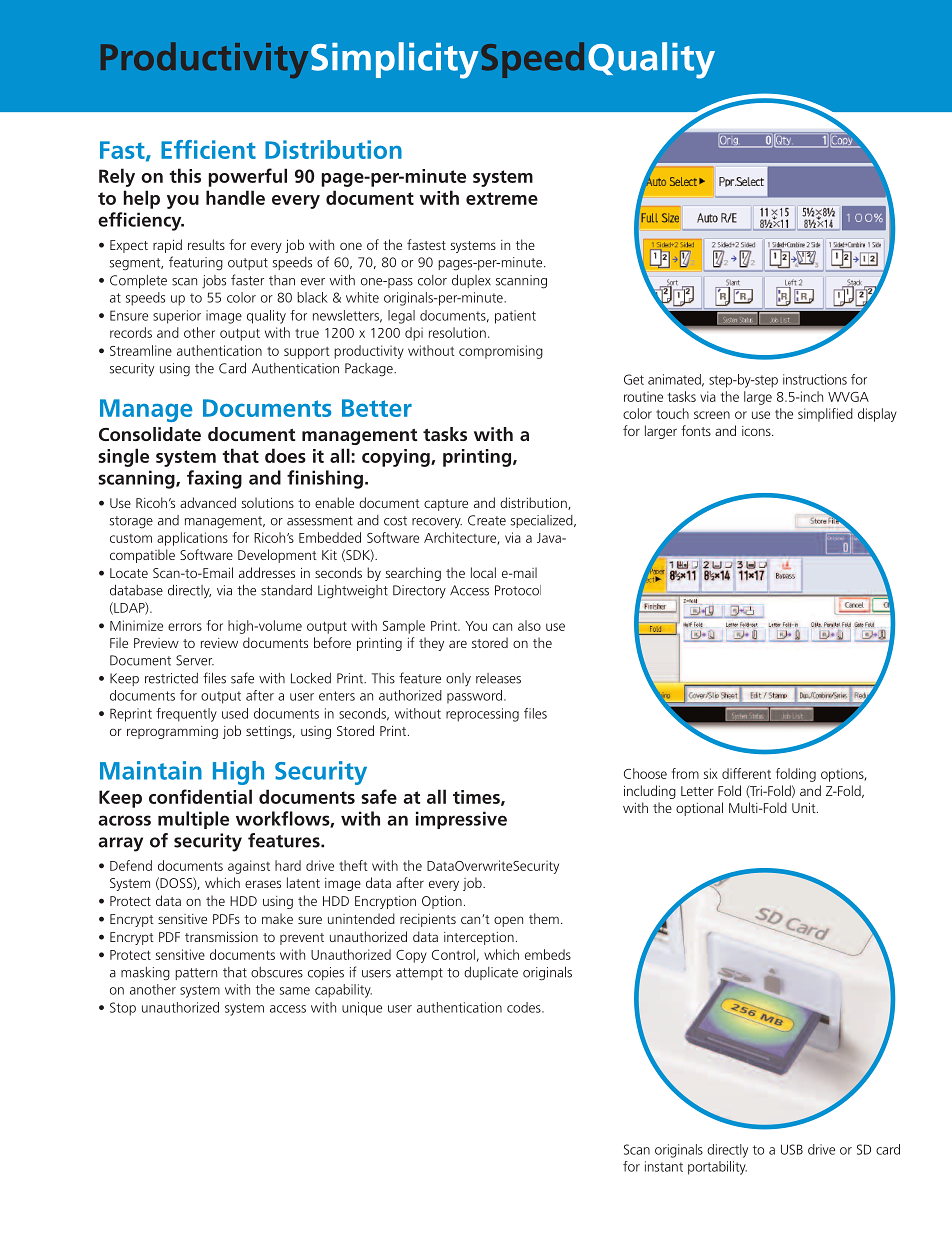 This screenshot has width=952, height=1233. I want to click on Consolidate, so click(150, 434).
